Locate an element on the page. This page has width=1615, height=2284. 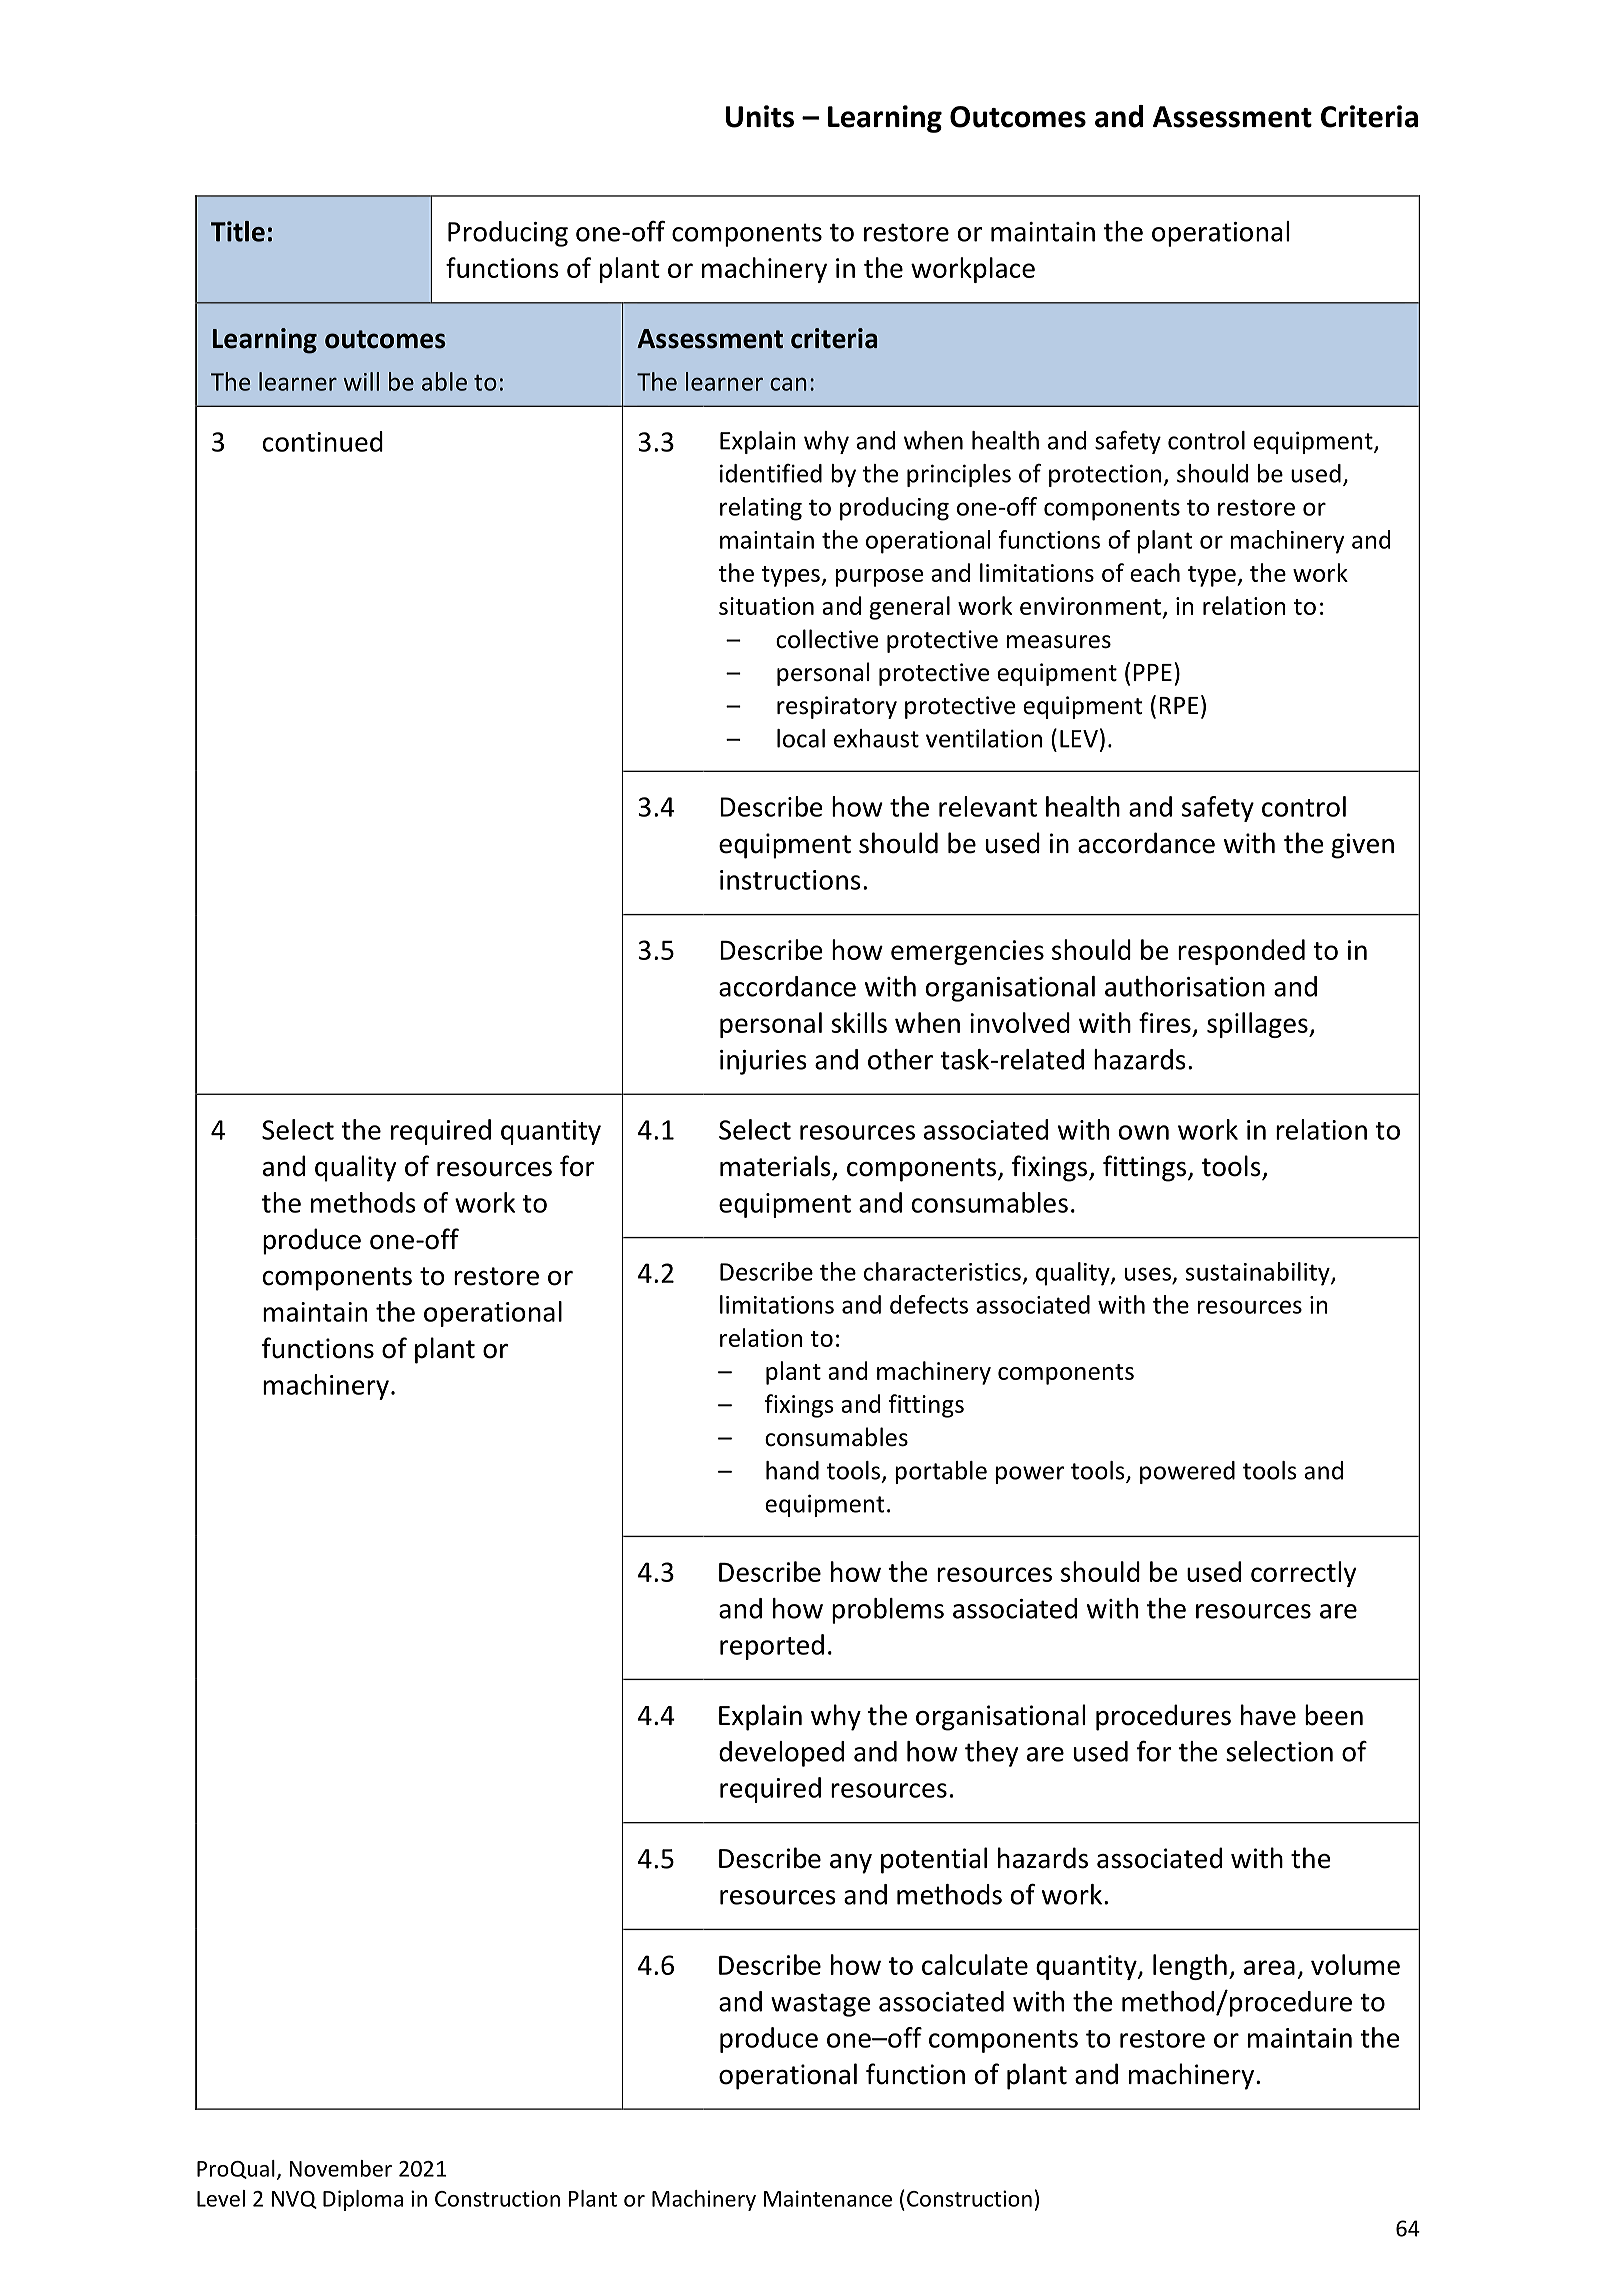
Maintenance is located at coordinates (828, 2198).
